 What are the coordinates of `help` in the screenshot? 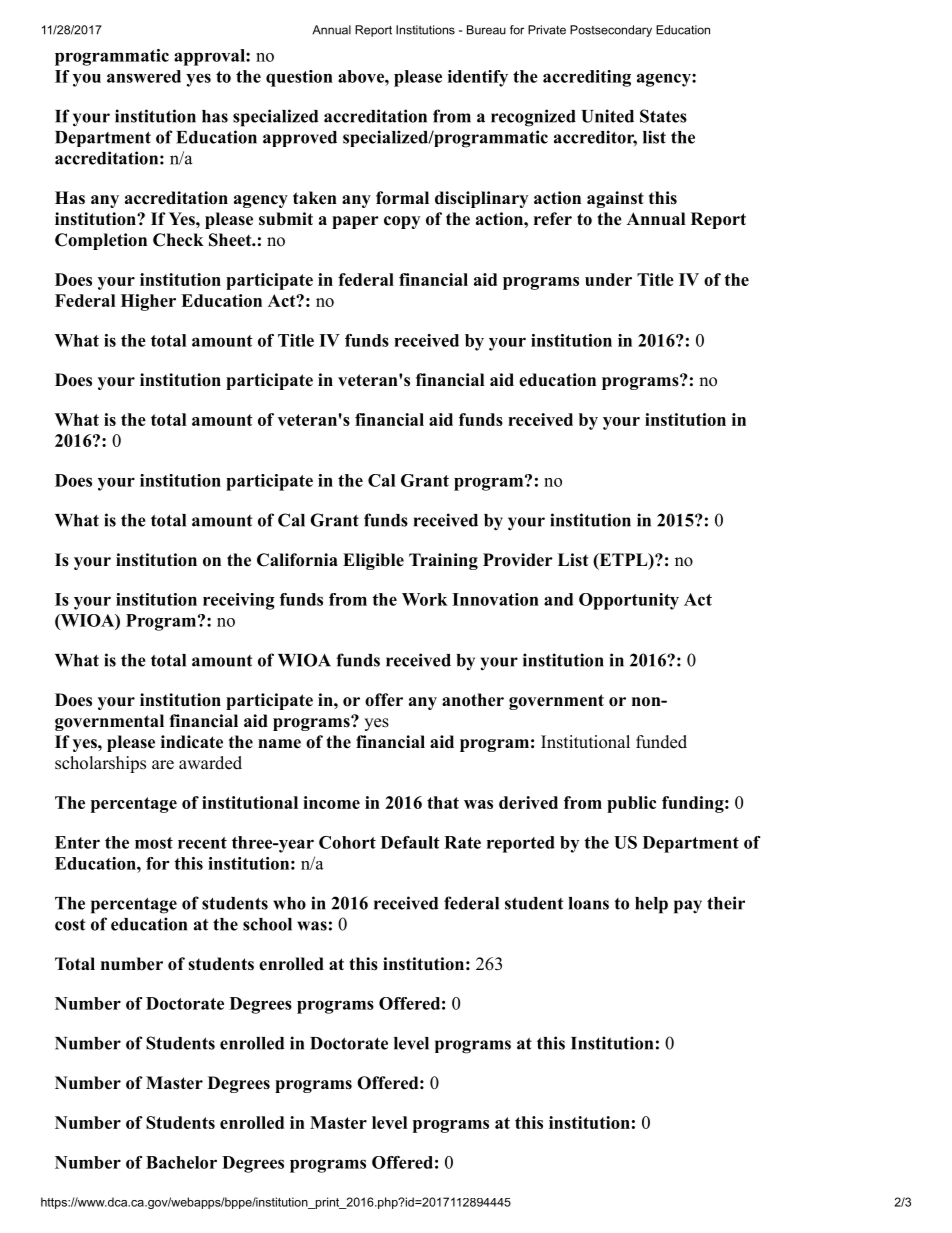 It's located at (651, 905).
